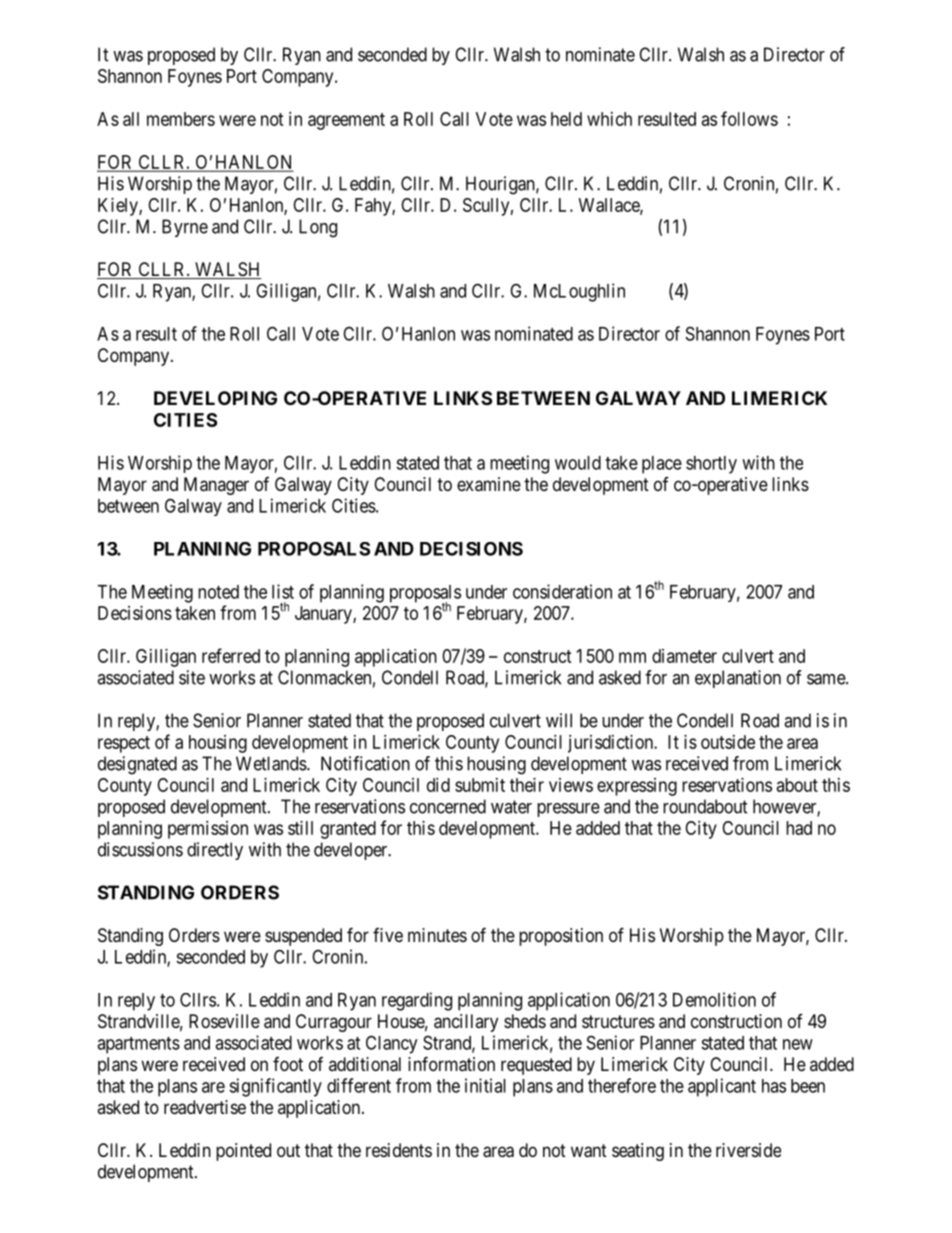  Describe the element at coordinates (566, 119) in the page. I see `held` at that location.
